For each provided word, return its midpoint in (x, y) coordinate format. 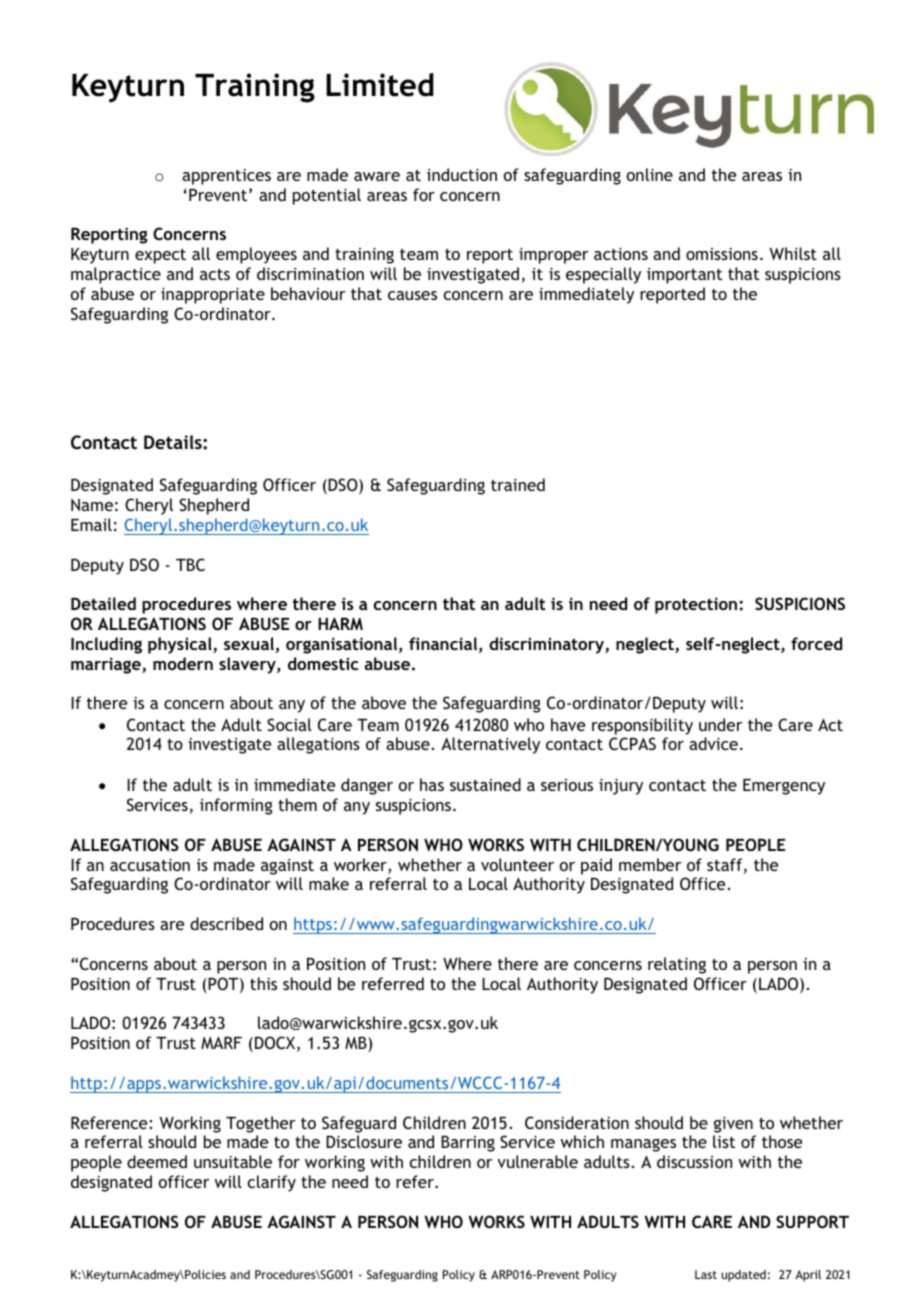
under (720, 724)
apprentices (226, 177)
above (384, 702)
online (650, 174)
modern (183, 663)
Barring (468, 1143)
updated (743, 1276)
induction (462, 174)
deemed (157, 1161)
